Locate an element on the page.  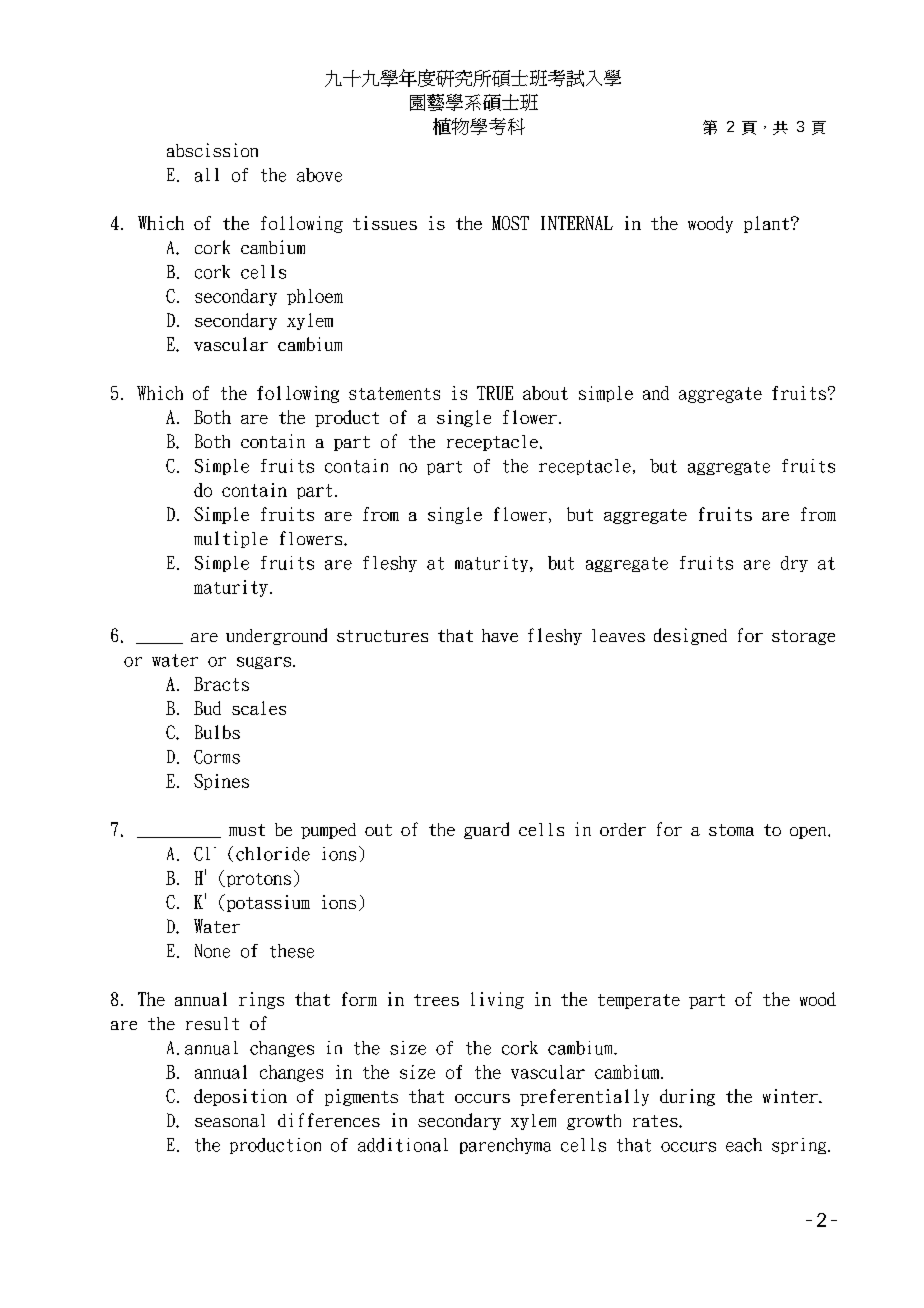
TRUE is located at coordinates (495, 393).
